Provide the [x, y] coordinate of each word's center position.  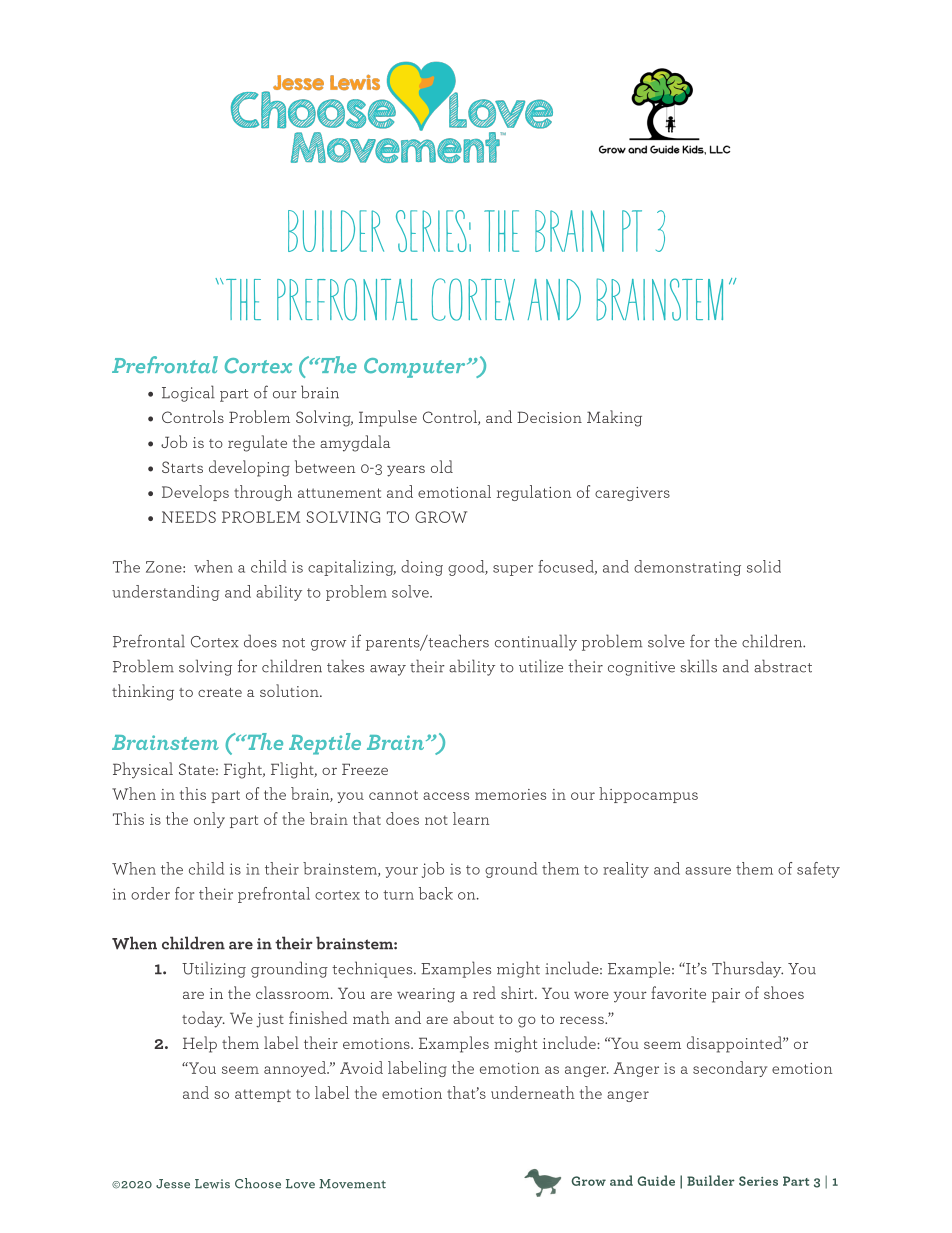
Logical [188, 393]
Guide [656, 1180]
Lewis [212, 1184]
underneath [533, 1092]
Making [614, 418]
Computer [416, 368]
